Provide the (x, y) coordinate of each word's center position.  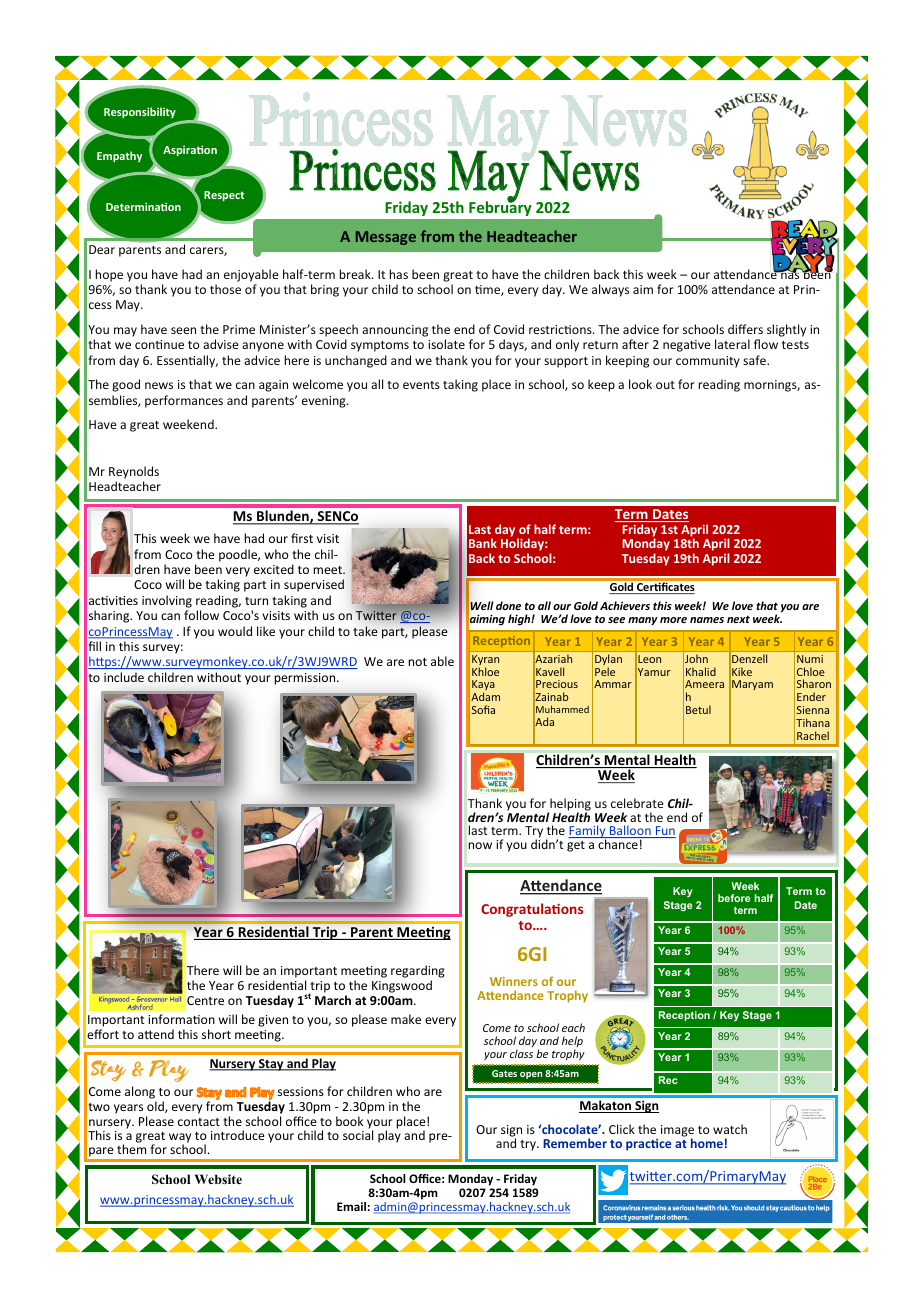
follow (201, 615)
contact (199, 1122)
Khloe (485, 671)
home (707, 1143)
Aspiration (190, 150)
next (738, 619)
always (610, 290)
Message (386, 238)
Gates (504, 1073)
